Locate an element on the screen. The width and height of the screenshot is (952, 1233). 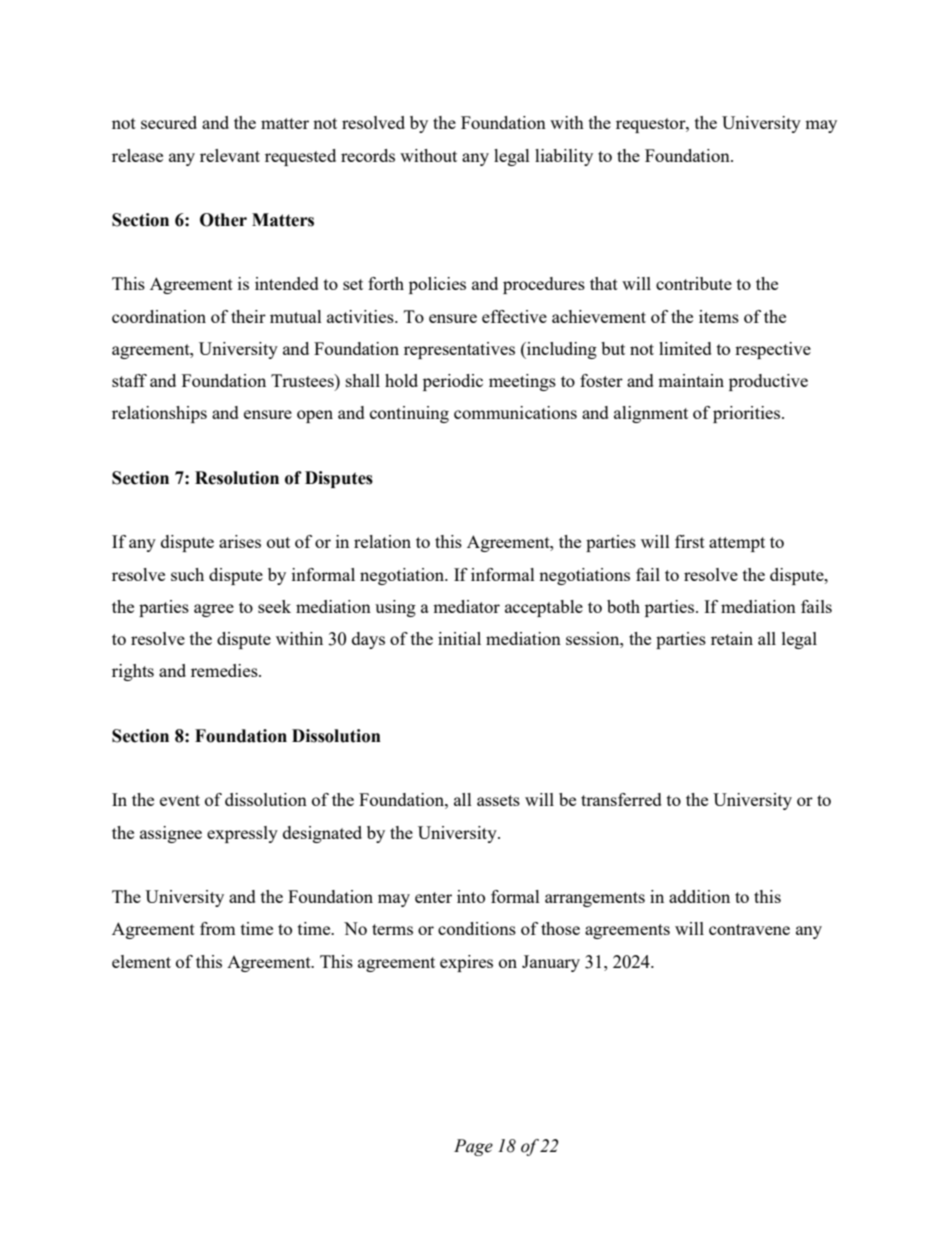
liability is located at coordinates (564, 157).
